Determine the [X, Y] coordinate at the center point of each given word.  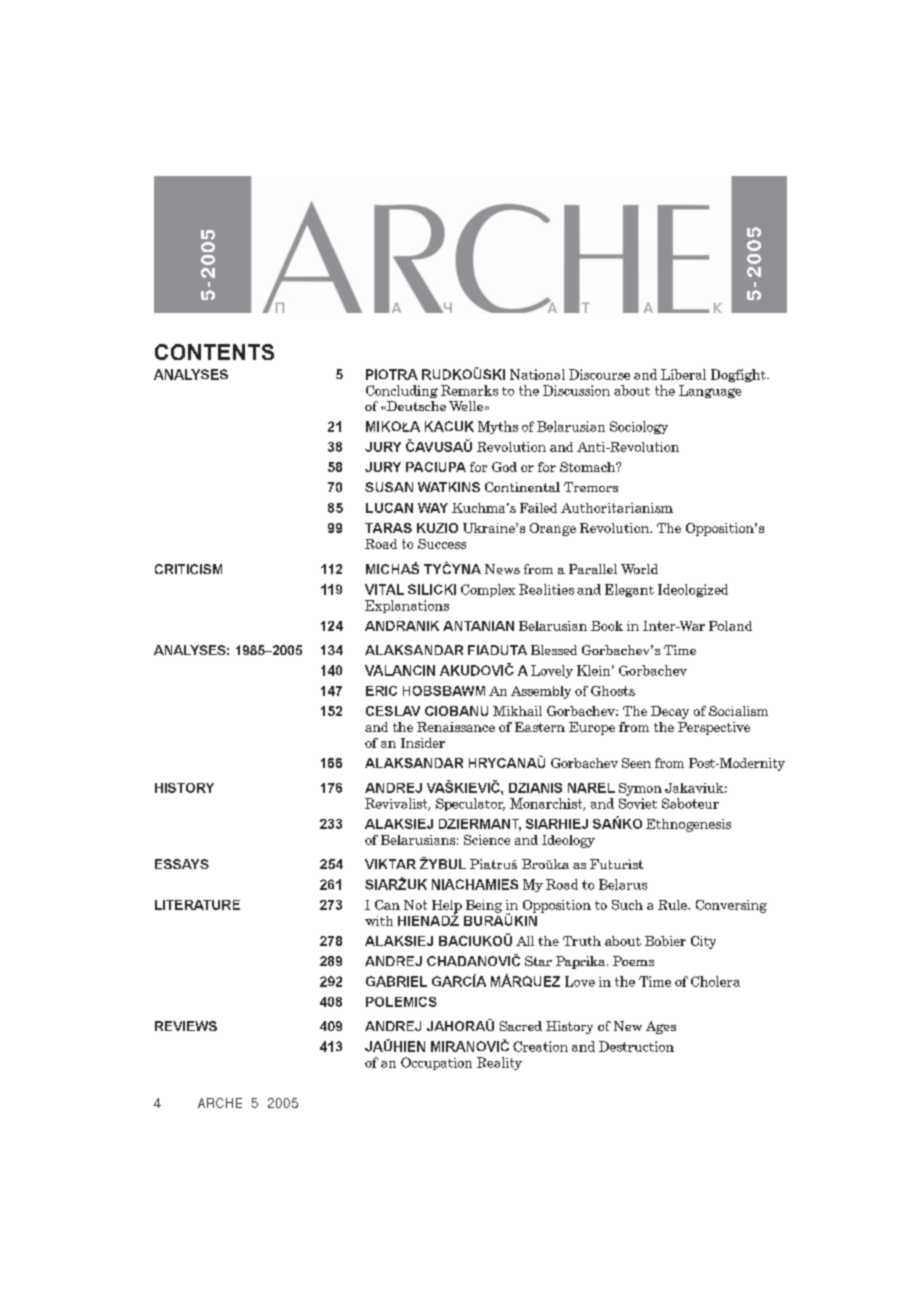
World [639, 569]
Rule [673, 905]
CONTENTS [214, 352]
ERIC [381, 691]
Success [442, 544]
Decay [670, 712]
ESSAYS [182, 864]
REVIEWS [186, 1026]
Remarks [469, 390]
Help [447, 907]
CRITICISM [188, 569]
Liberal [683, 374]
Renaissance [456, 727]
